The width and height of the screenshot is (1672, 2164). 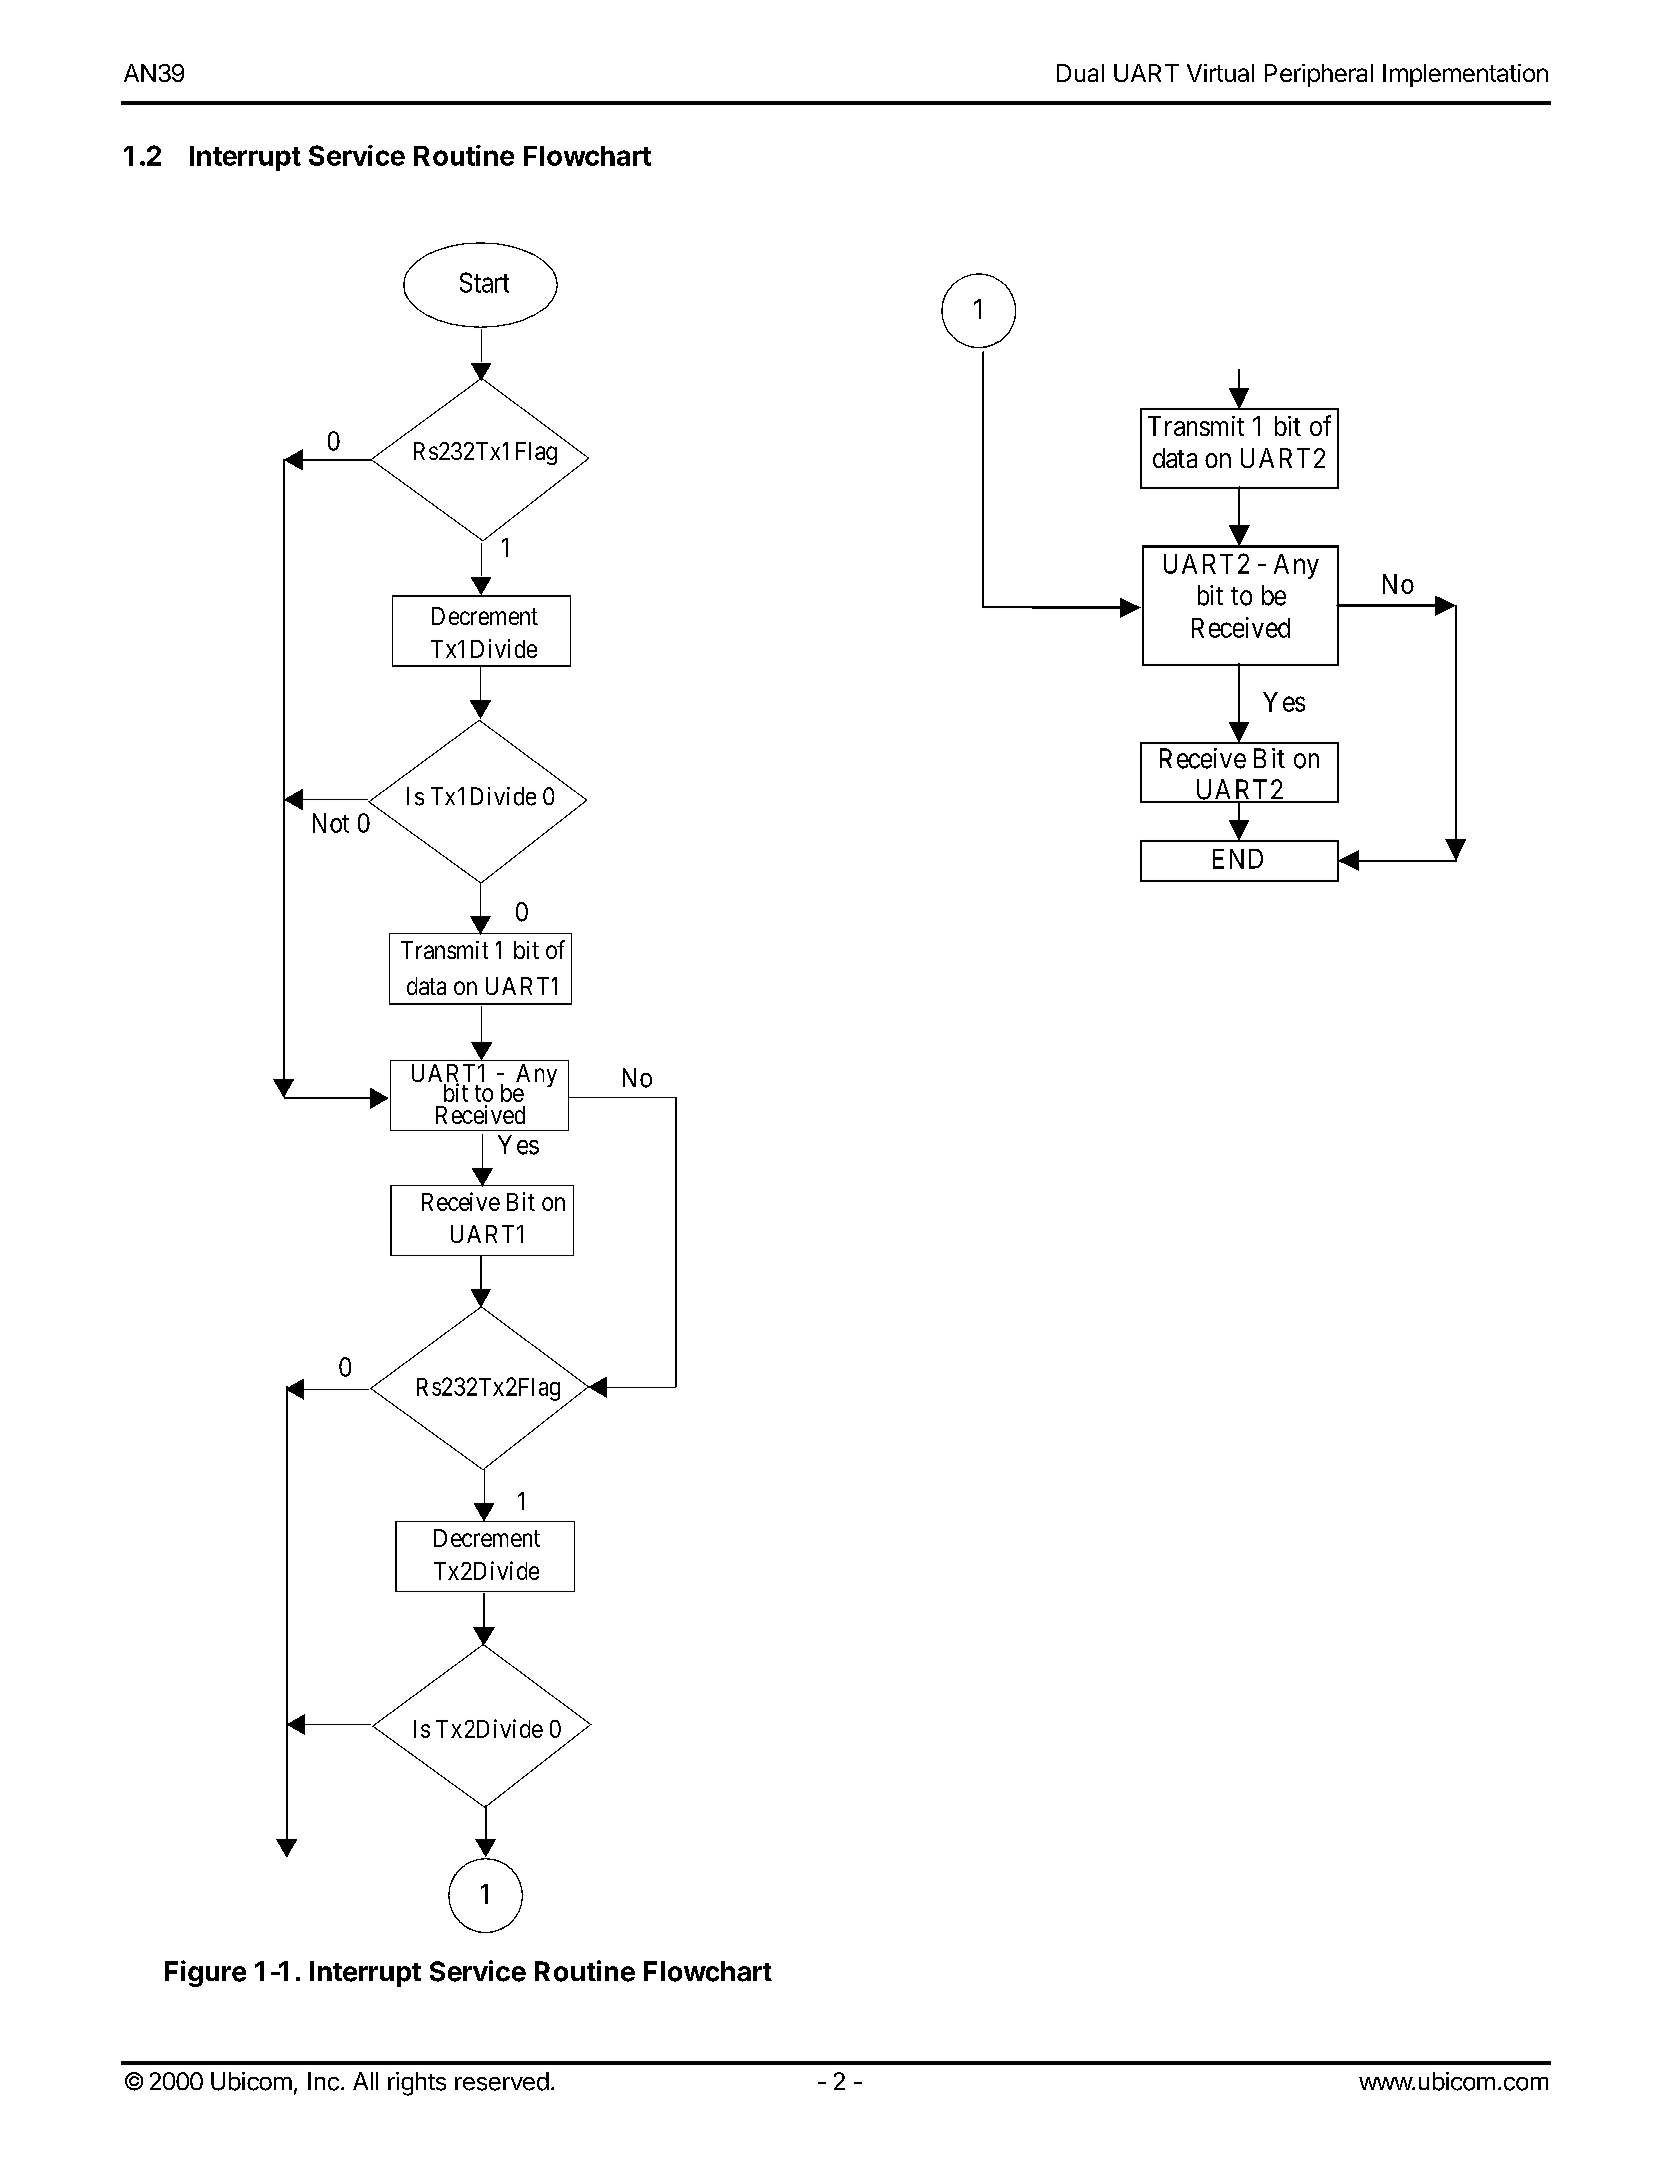 I want to click on Virtual, so click(x=1220, y=73).
